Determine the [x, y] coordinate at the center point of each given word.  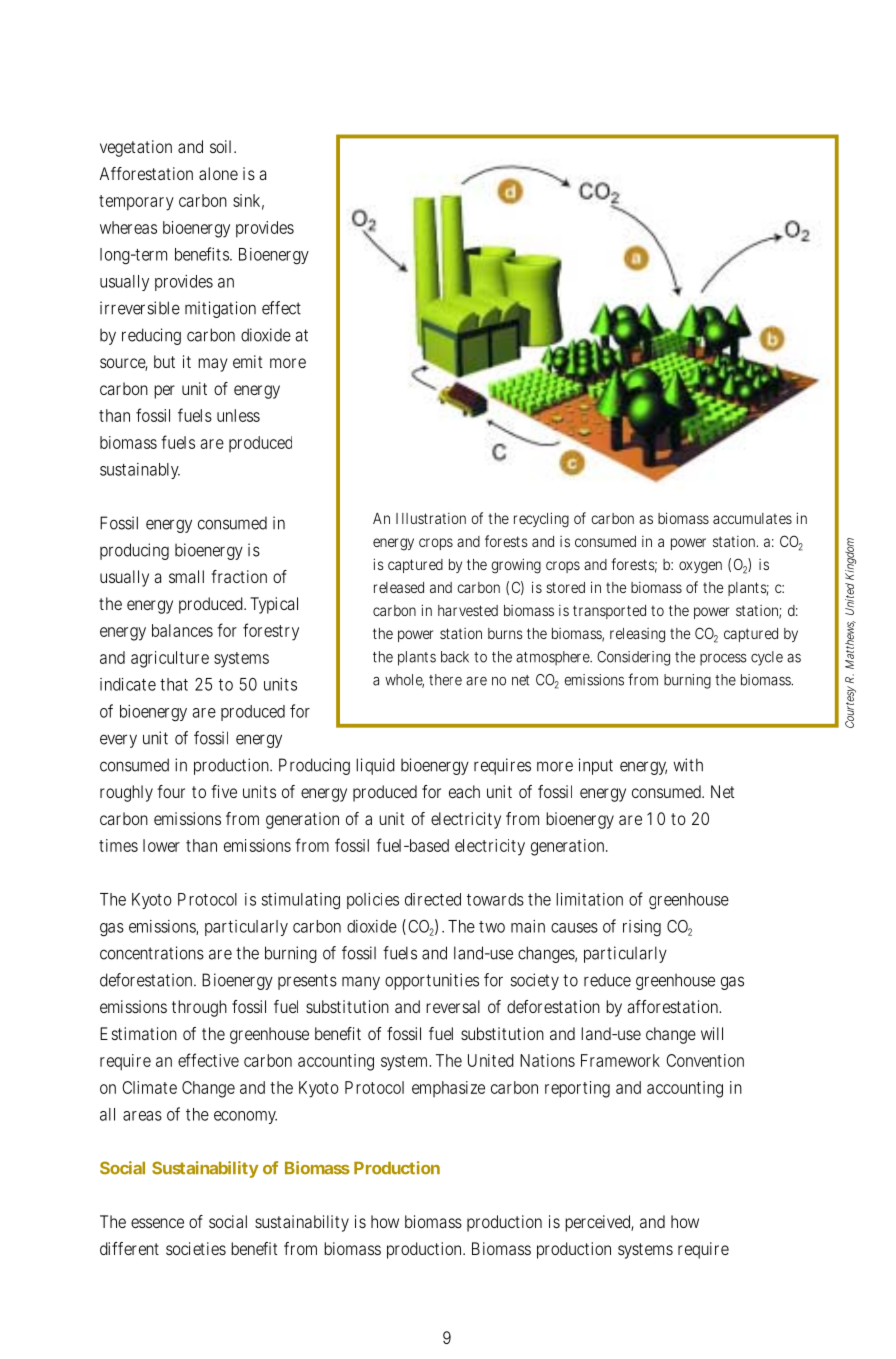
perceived [598, 1223]
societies [196, 1248]
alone [218, 173]
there [445, 680]
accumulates [752, 518]
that [174, 684]
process [723, 659]
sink [246, 200]
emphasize [448, 1089]
